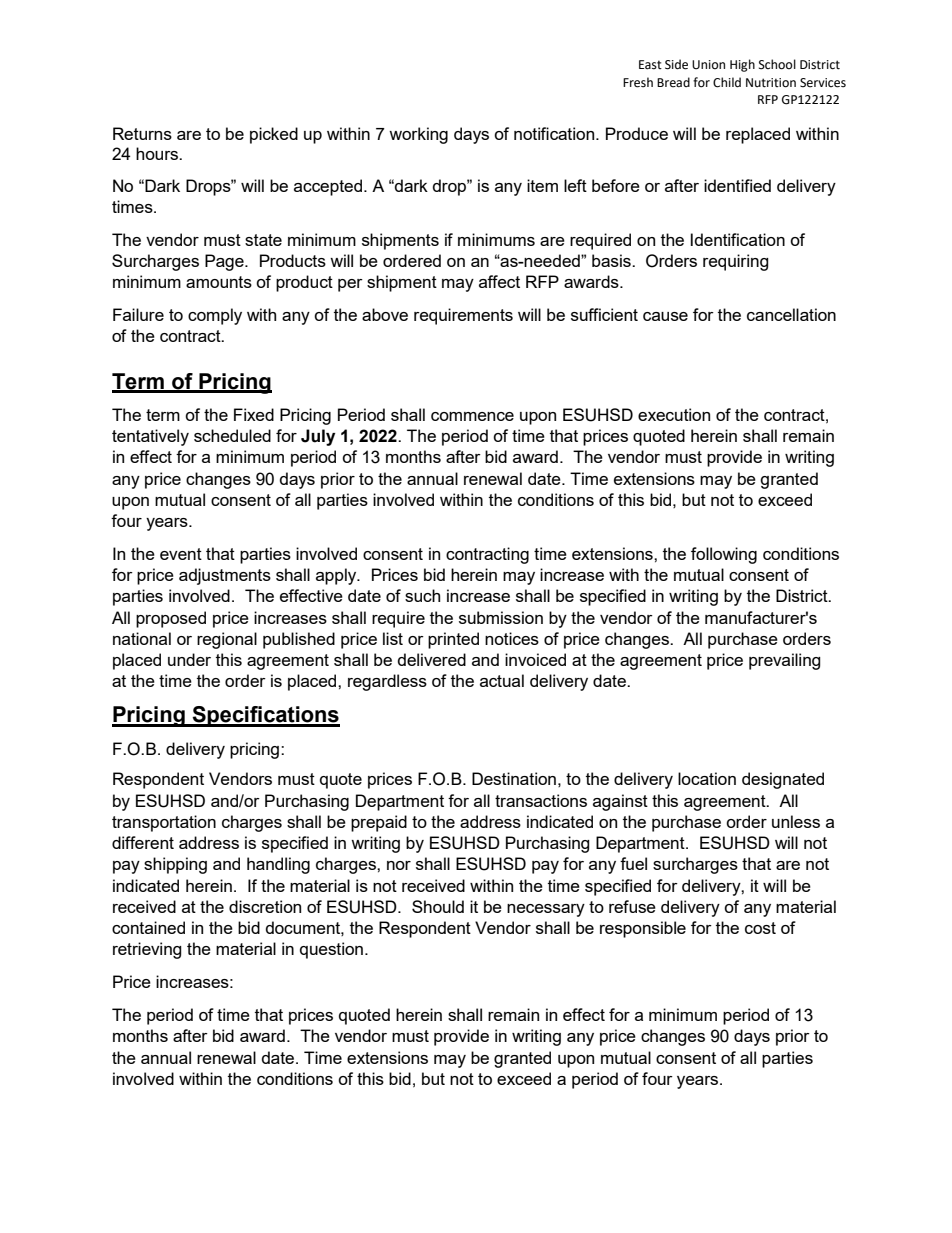 This screenshot has width=952, height=1233. I want to click on picked, so click(274, 135).
